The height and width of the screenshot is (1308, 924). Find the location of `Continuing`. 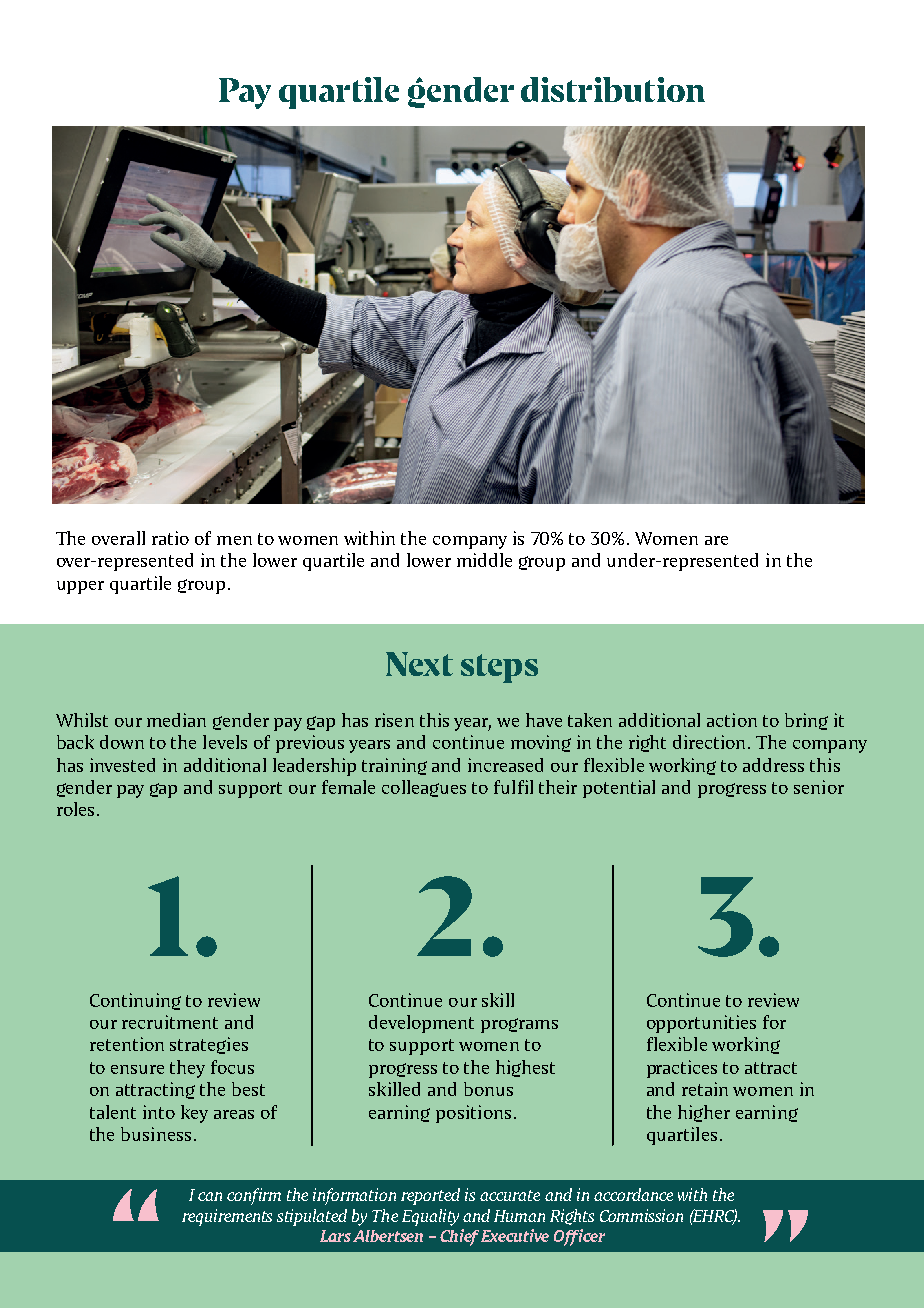

Continuing is located at coordinates (135, 1001).
